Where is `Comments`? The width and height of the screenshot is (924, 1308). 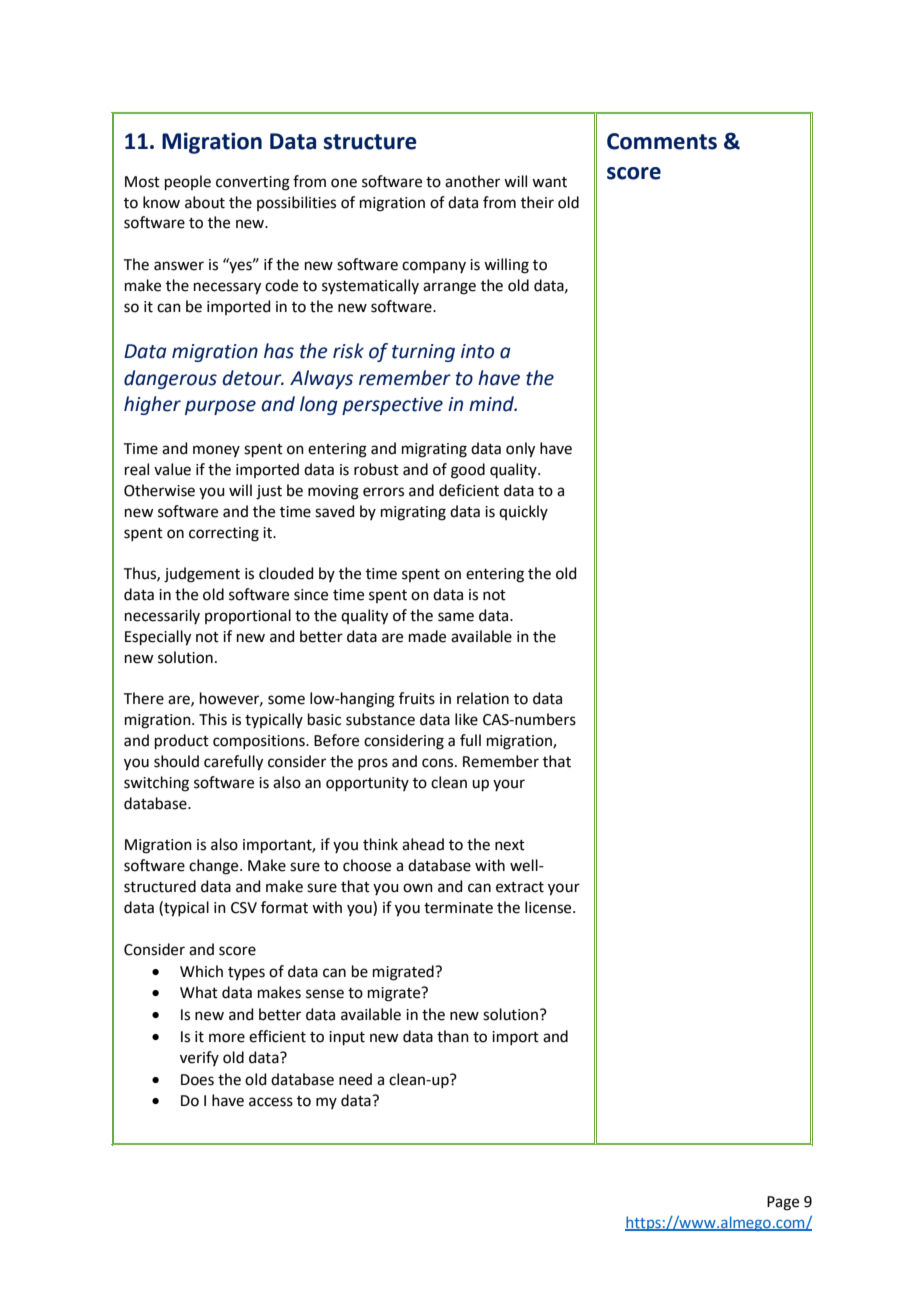 Comments is located at coordinates (662, 141).
